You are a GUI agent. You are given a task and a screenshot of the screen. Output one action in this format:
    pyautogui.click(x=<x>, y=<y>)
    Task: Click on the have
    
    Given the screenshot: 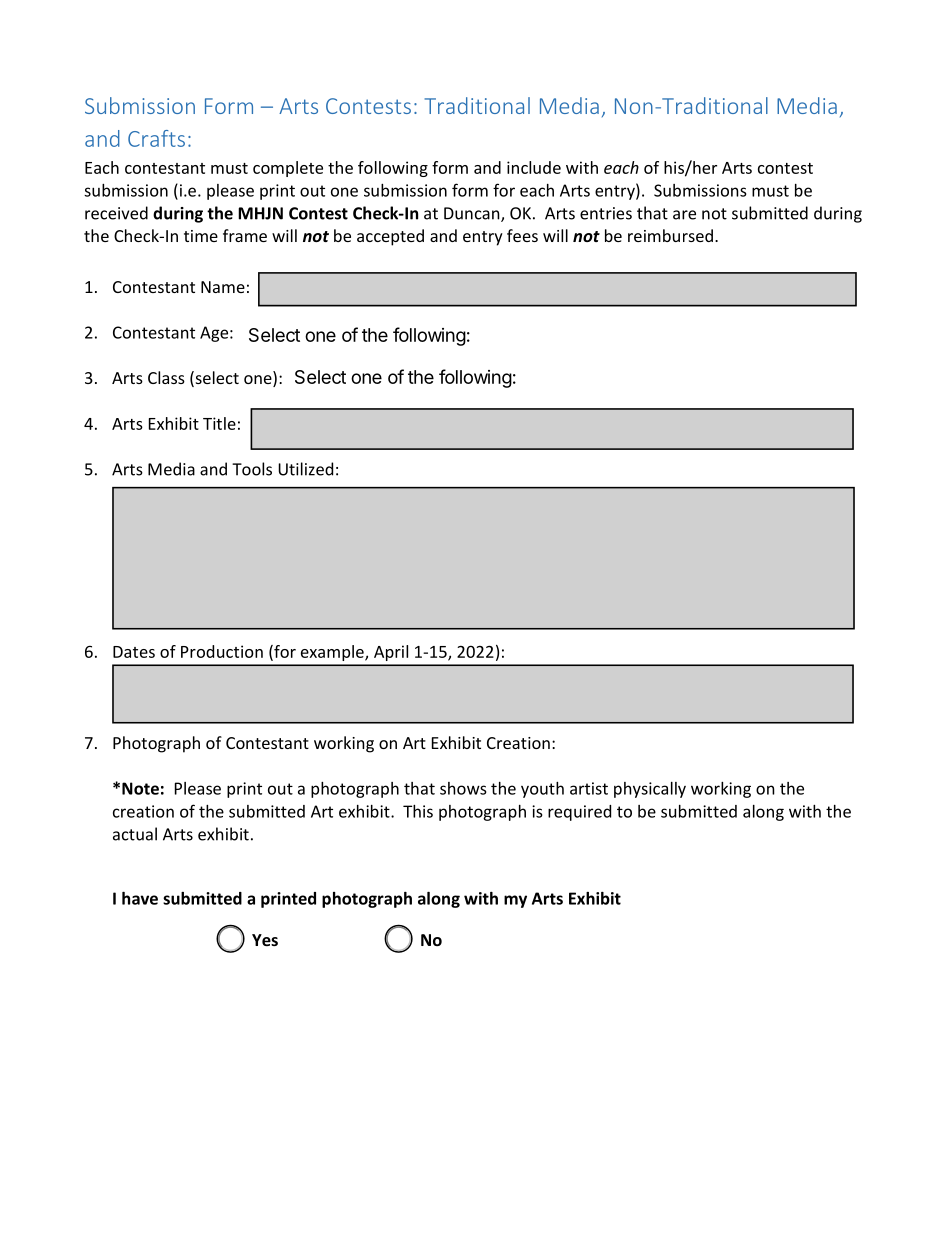 What is the action you would take?
    pyautogui.click(x=140, y=898)
